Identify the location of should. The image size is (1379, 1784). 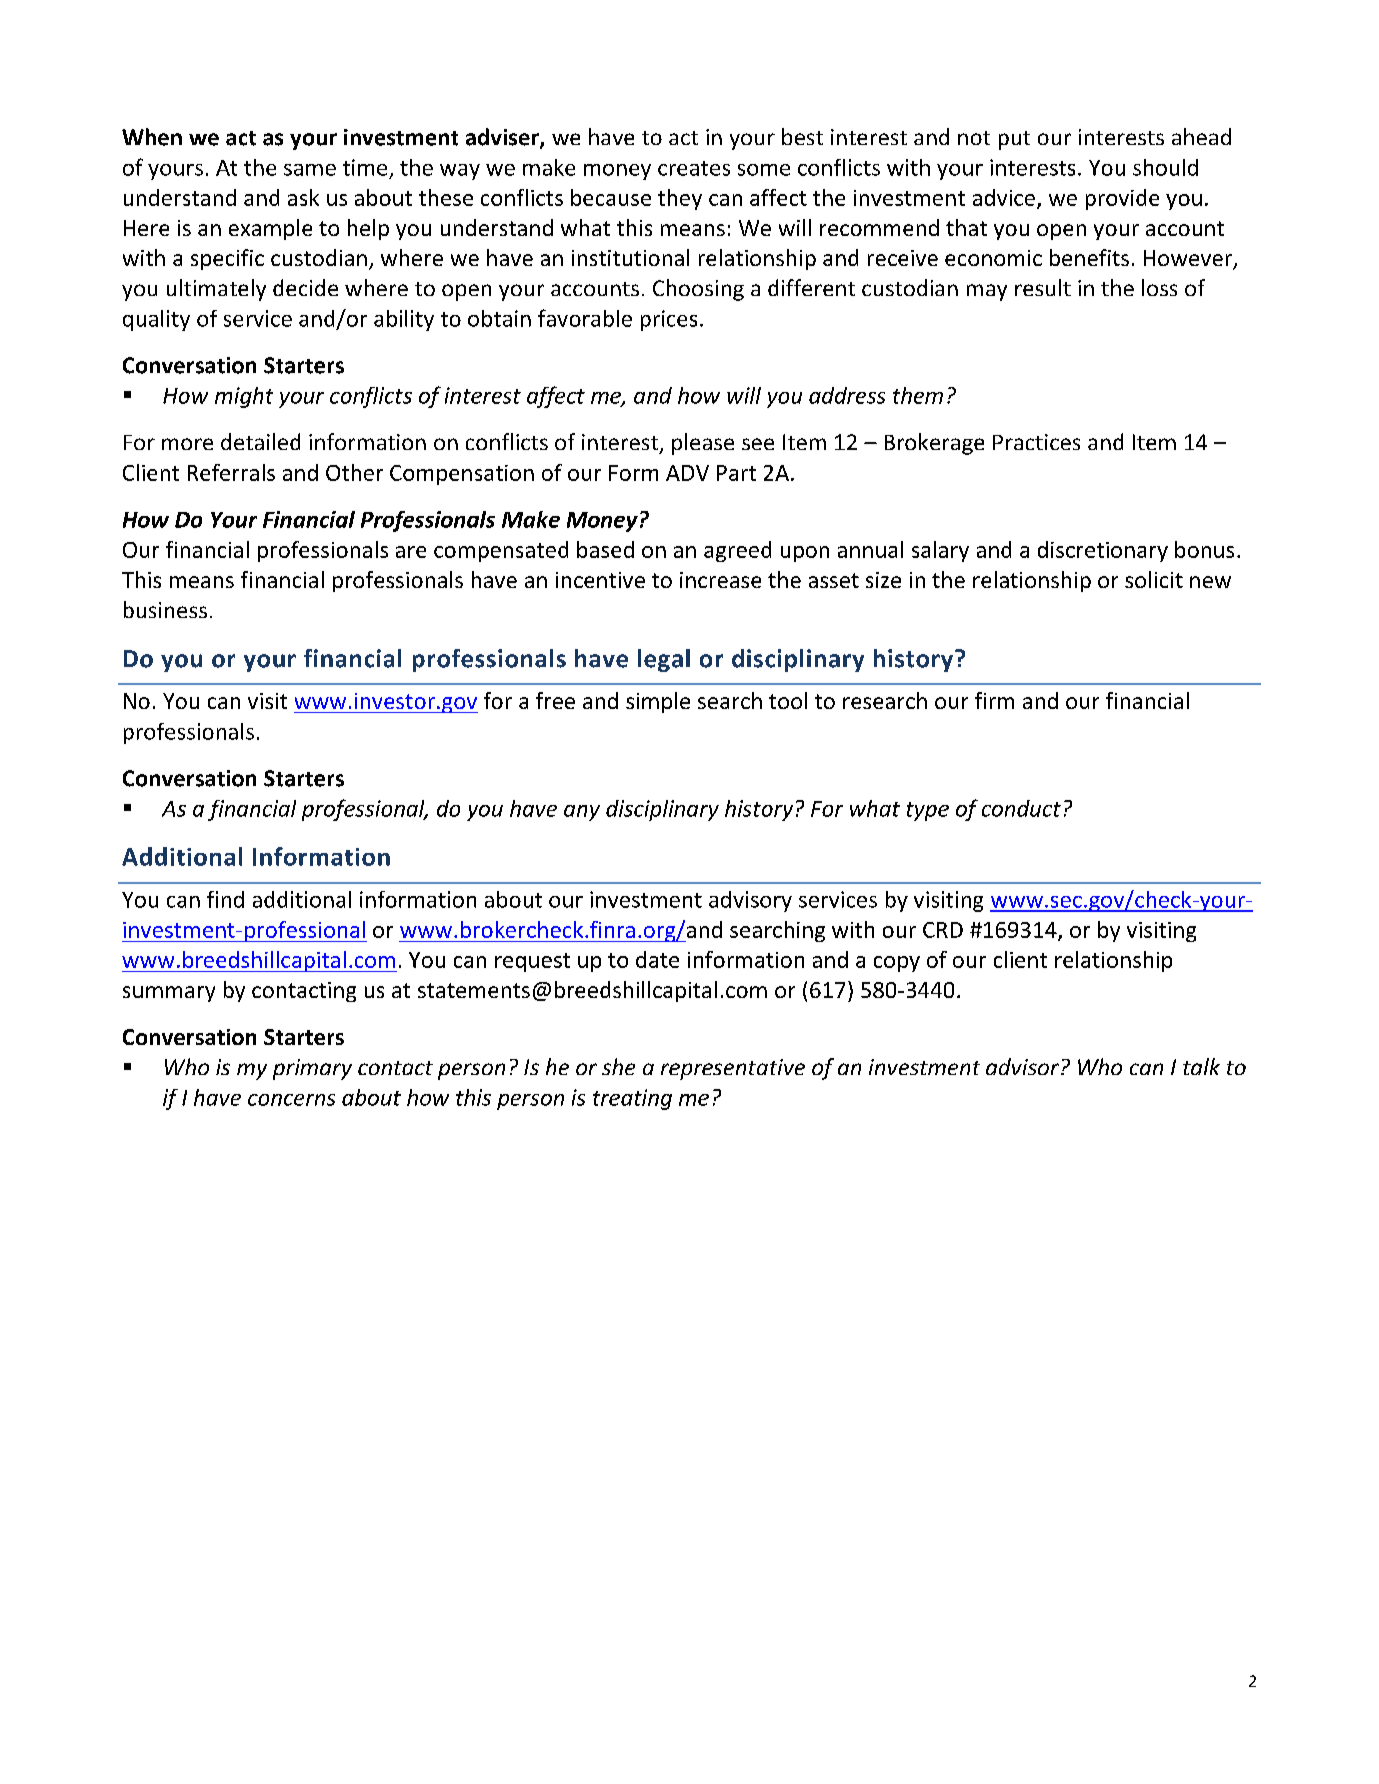
(1165, 167).
